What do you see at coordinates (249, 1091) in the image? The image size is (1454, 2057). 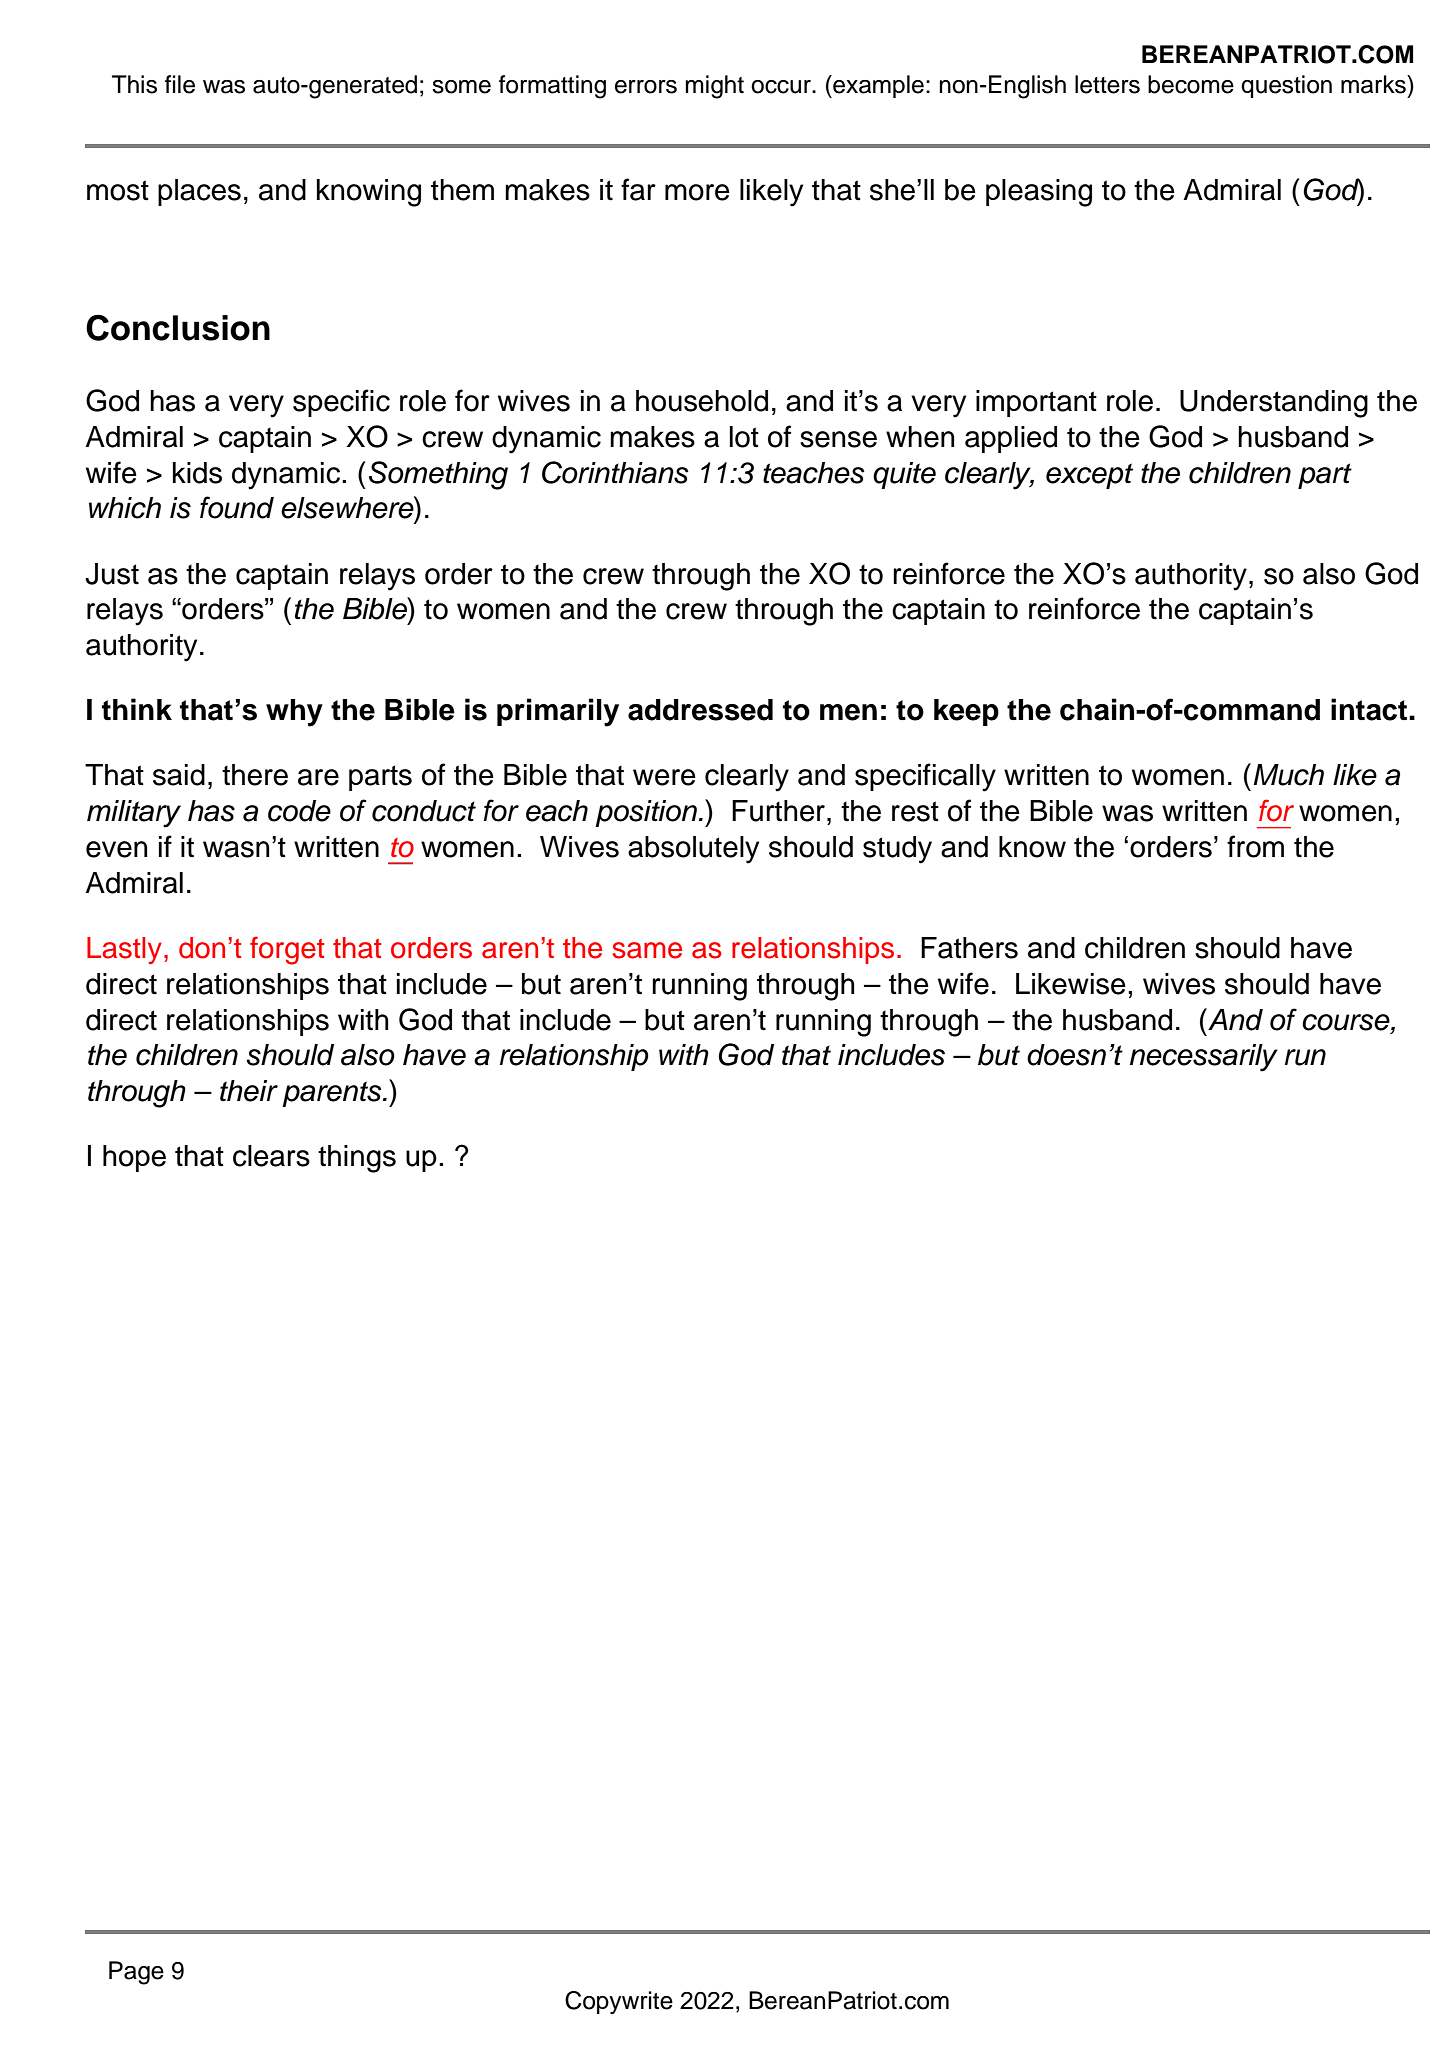 I see `their` at bounding box center [249, 1091].
